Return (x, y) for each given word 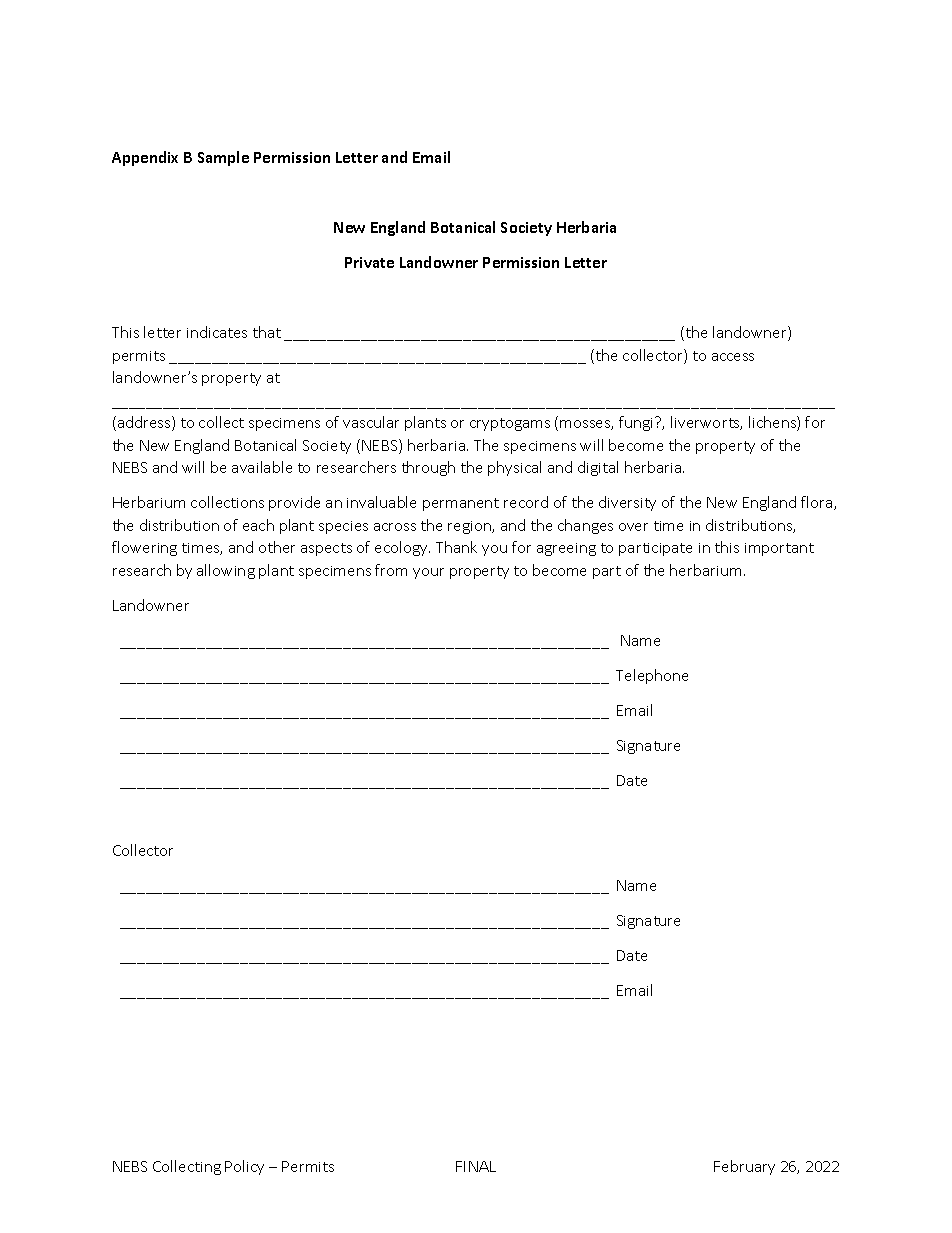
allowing (226, 571)
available (262, 467)
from (391, 570)
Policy (244, 1167)
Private (369, 262)
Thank (456, 547)
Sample (223, 158)
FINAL (476, 1166)
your (428, 573)
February (744, 1167)
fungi (637, 423)
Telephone (652, 676)
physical (514, 468)
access (733, 357)
